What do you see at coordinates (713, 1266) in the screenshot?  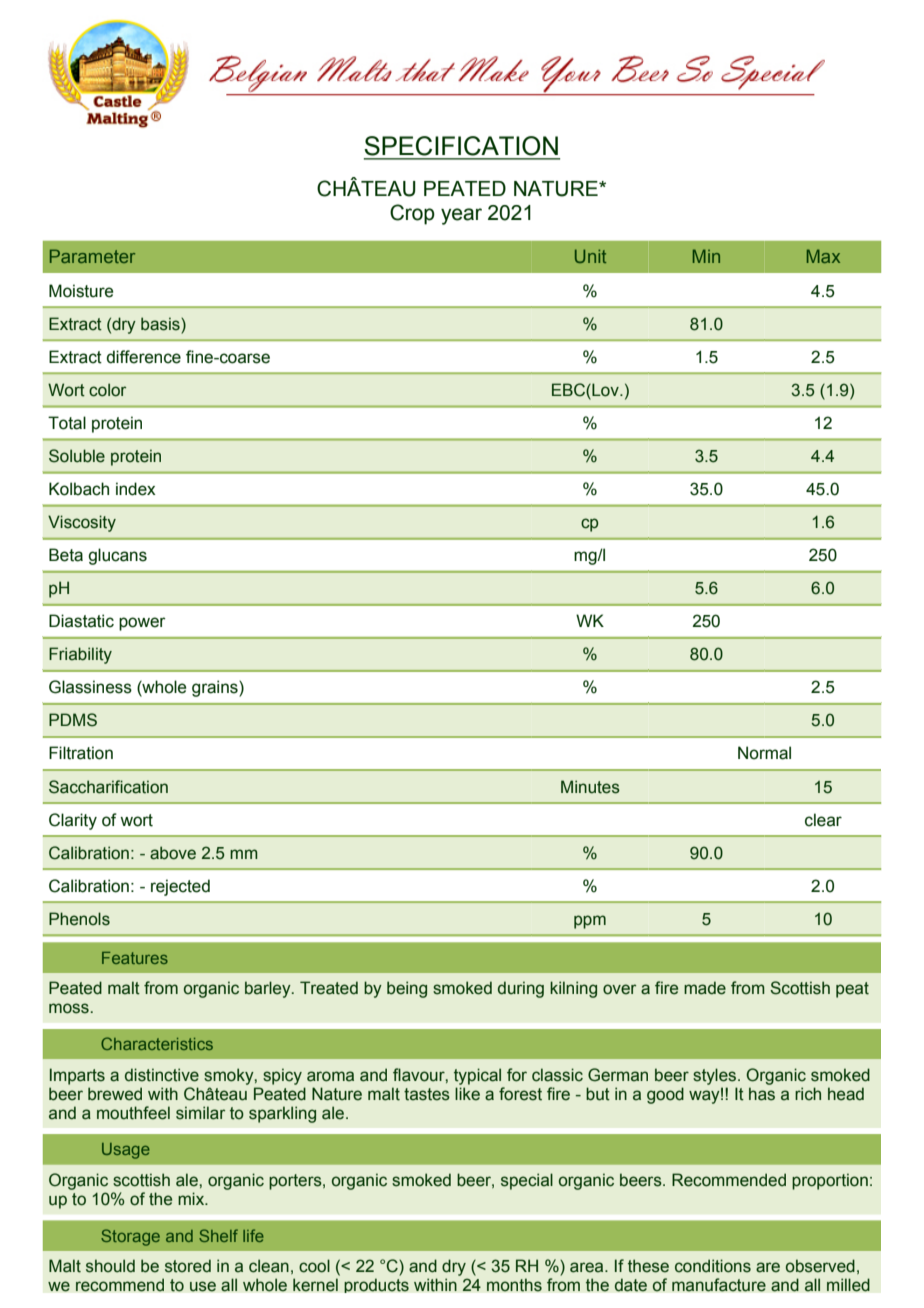 I see `conditions` at bounding box center [713, 1266].
